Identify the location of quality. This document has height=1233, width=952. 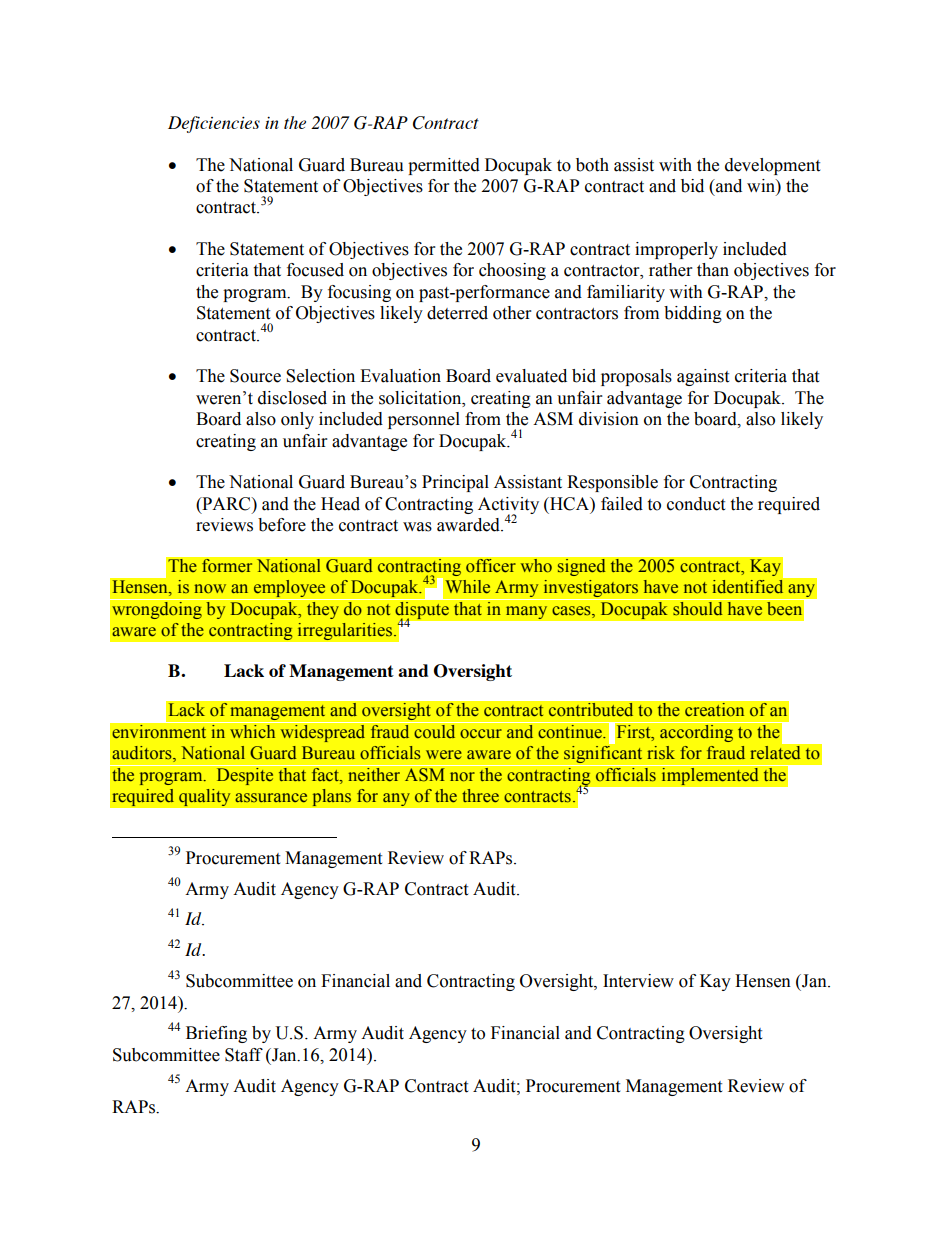
(205, 797).
